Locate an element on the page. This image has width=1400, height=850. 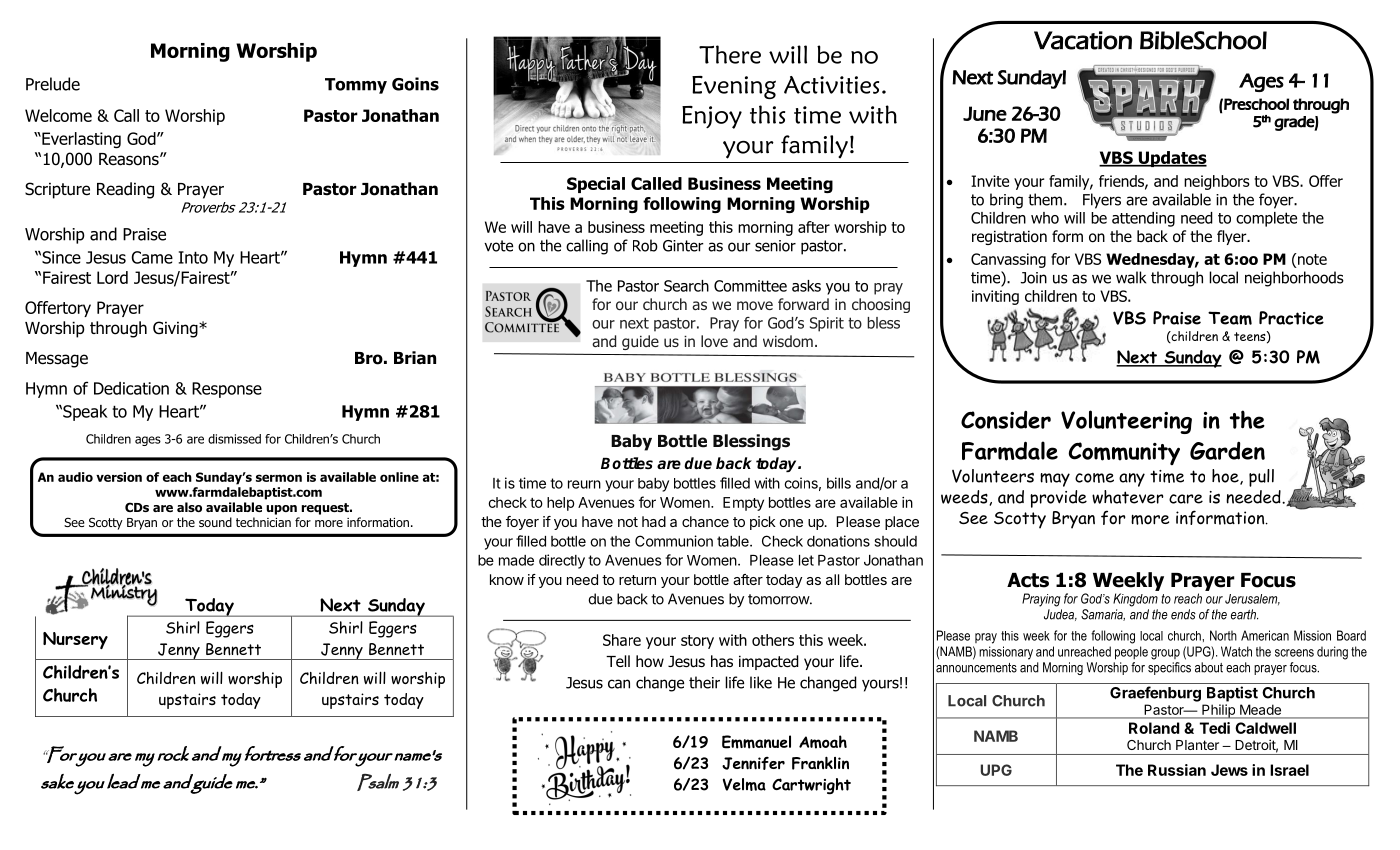
Nursery is located at coordinates (75, 640).
